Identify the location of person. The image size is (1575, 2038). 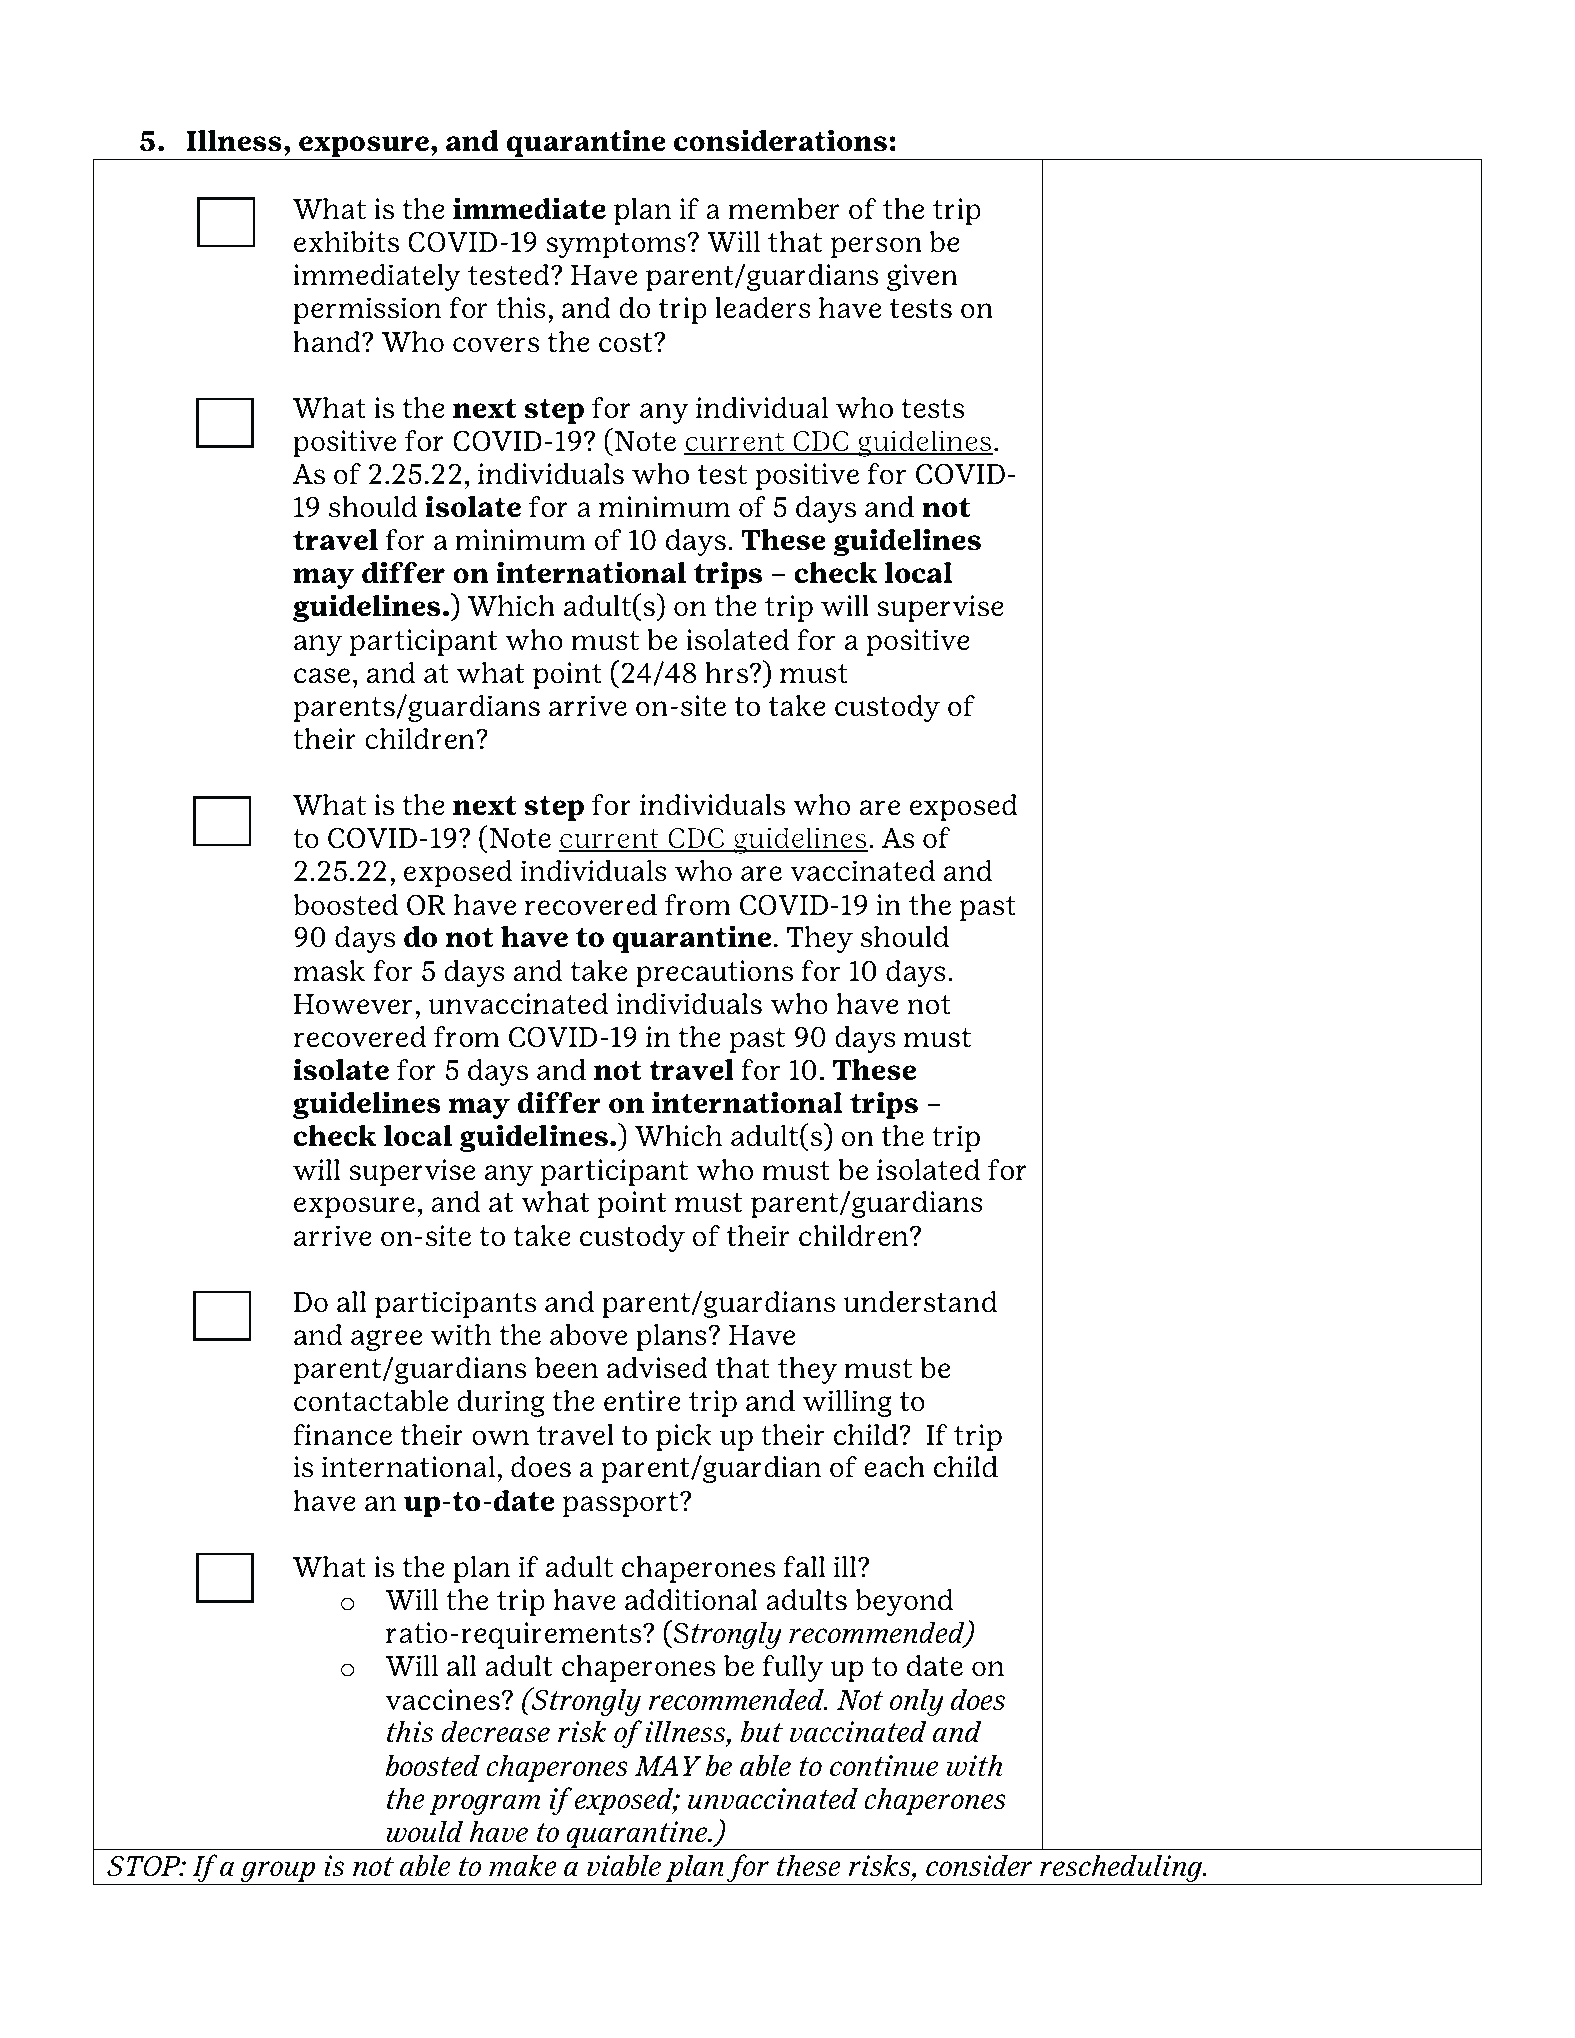
(876, 247).
